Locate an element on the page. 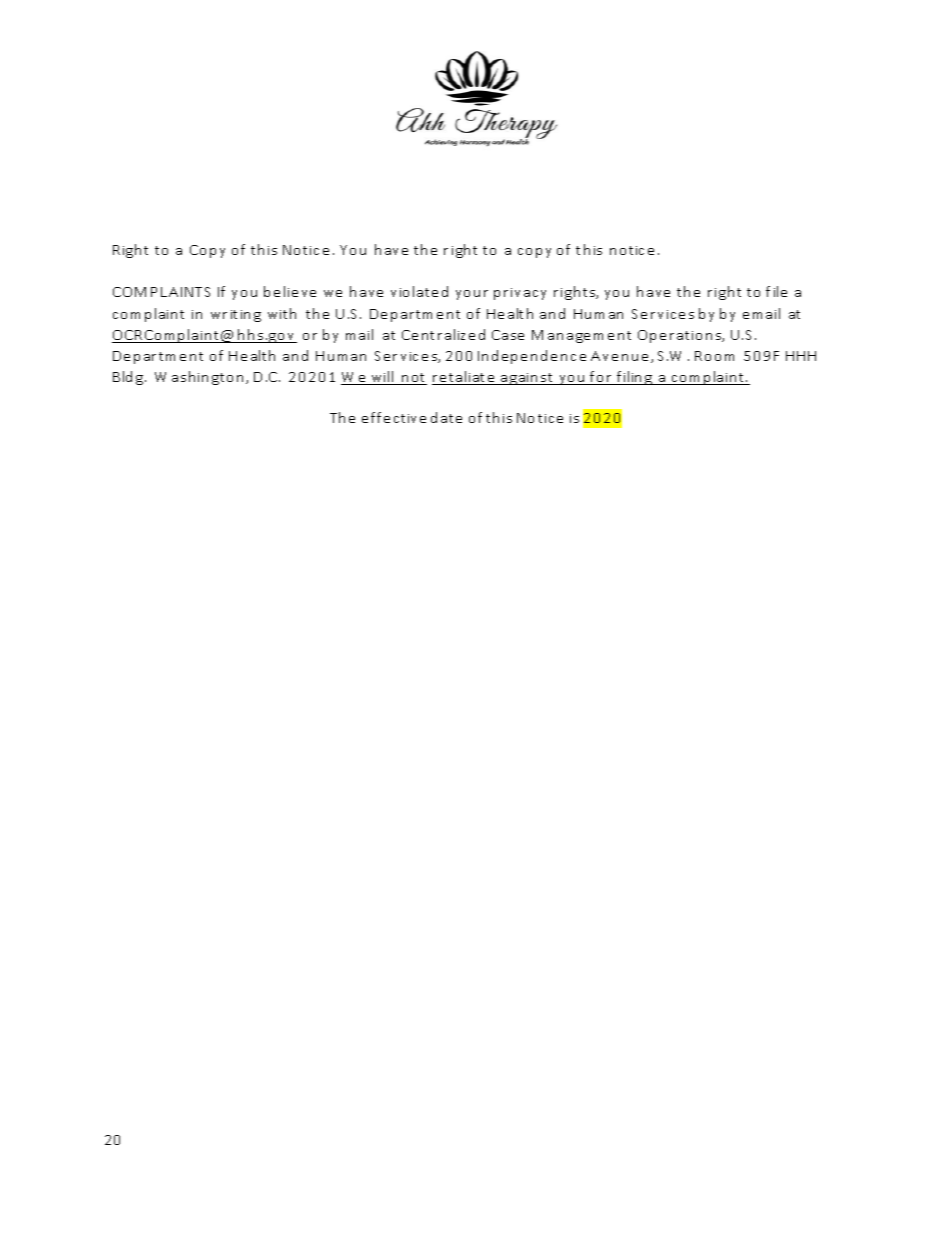 Image resolution: width=952 pixels, height=1233 pixels. your is located at coordinates (472, 295).
